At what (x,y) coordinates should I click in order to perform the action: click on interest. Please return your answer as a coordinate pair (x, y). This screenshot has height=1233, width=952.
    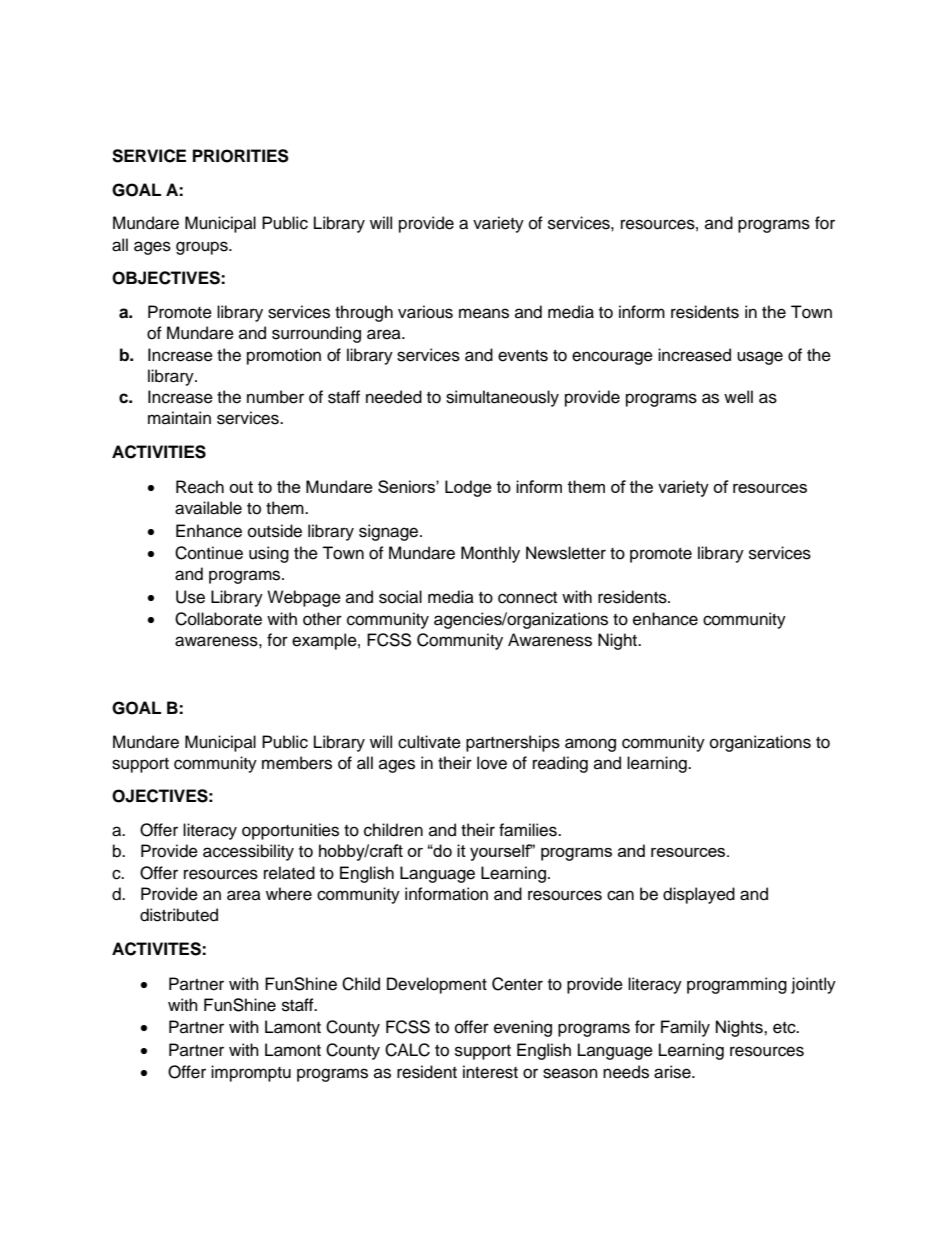
    Looking at the image, I should click on (490, 1072).
